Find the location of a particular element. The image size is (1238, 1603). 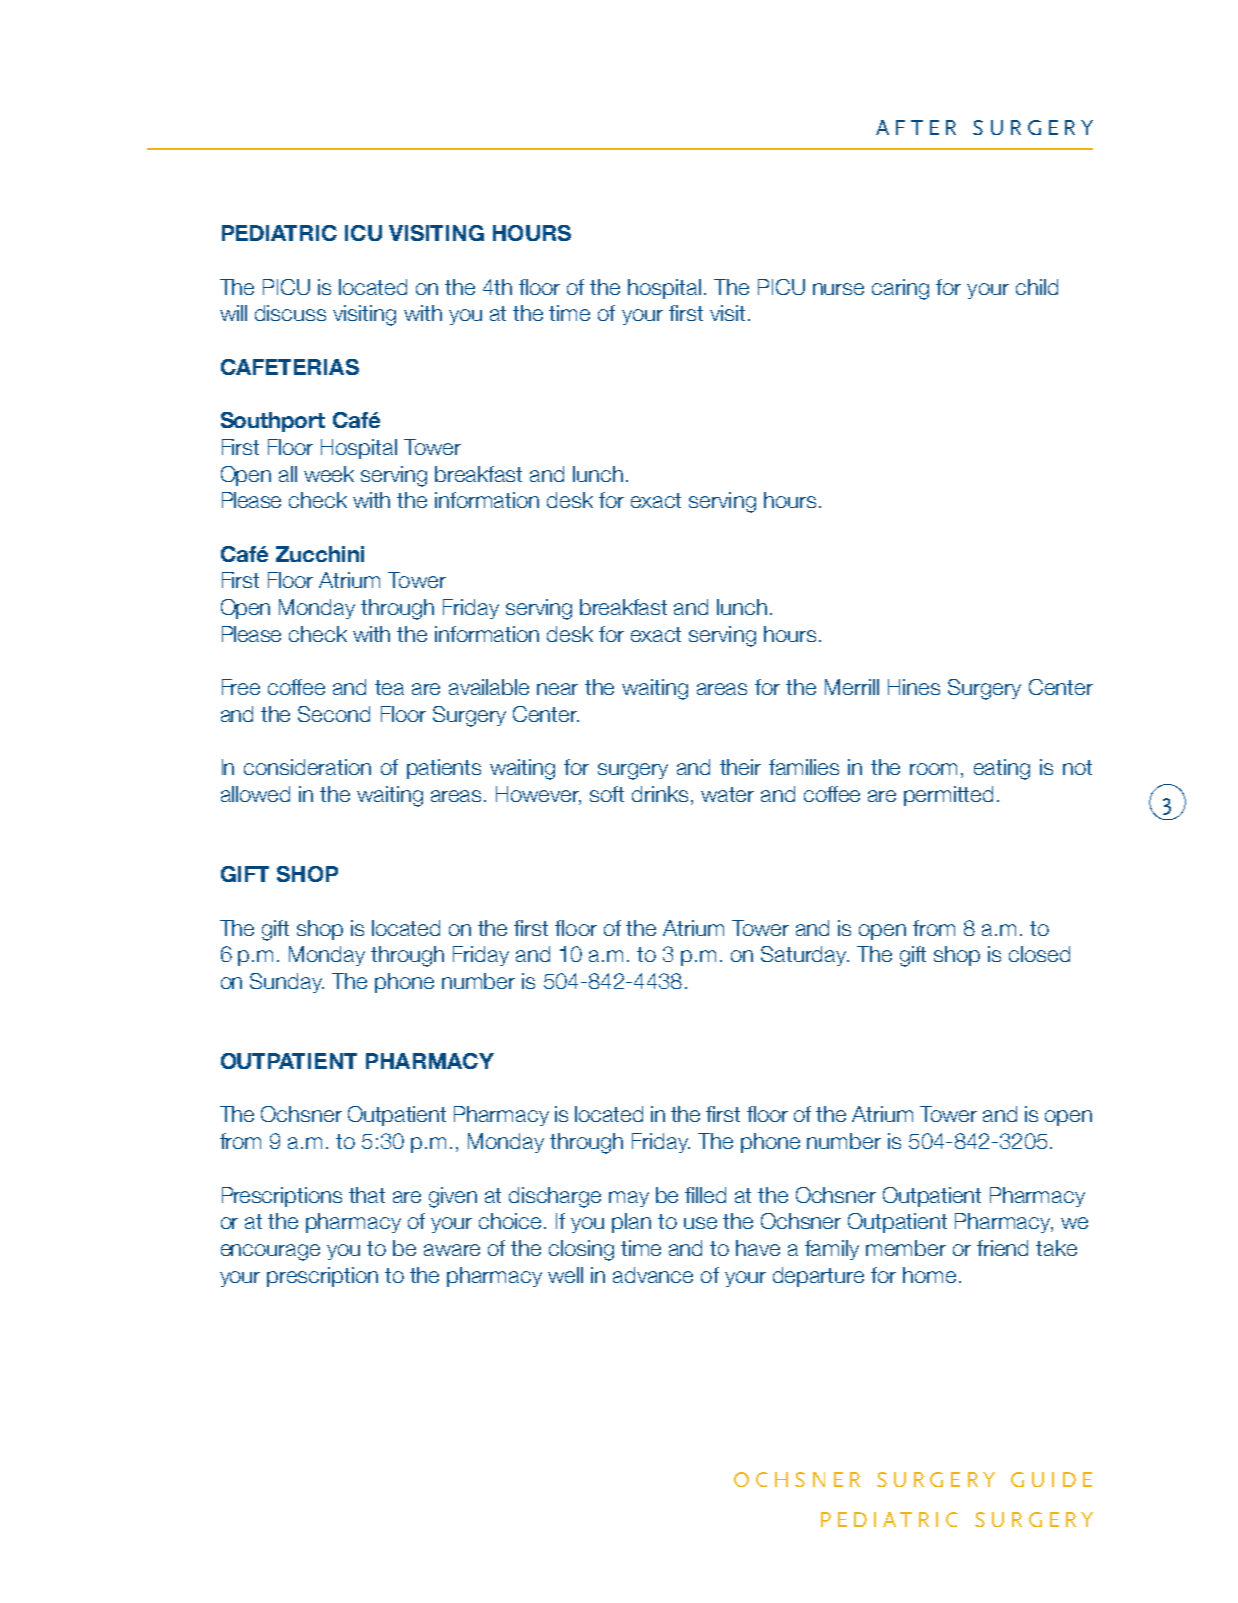

eating is located at coordinates (1002, 769).
